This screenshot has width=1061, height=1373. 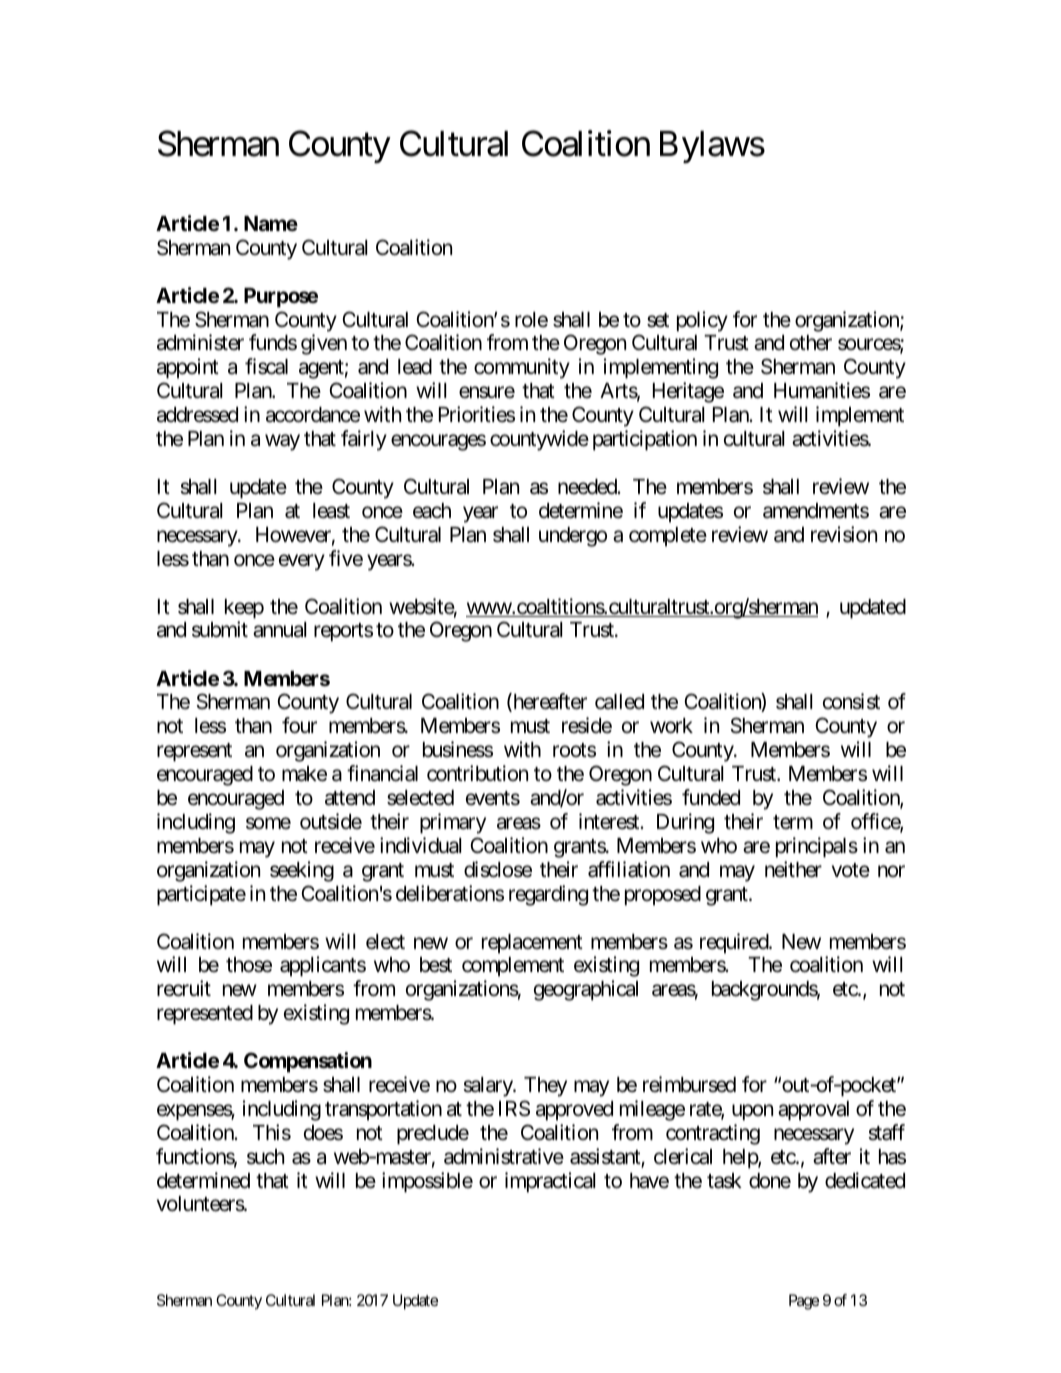 I want to click on impractical, so click(x=550, y=1182).
